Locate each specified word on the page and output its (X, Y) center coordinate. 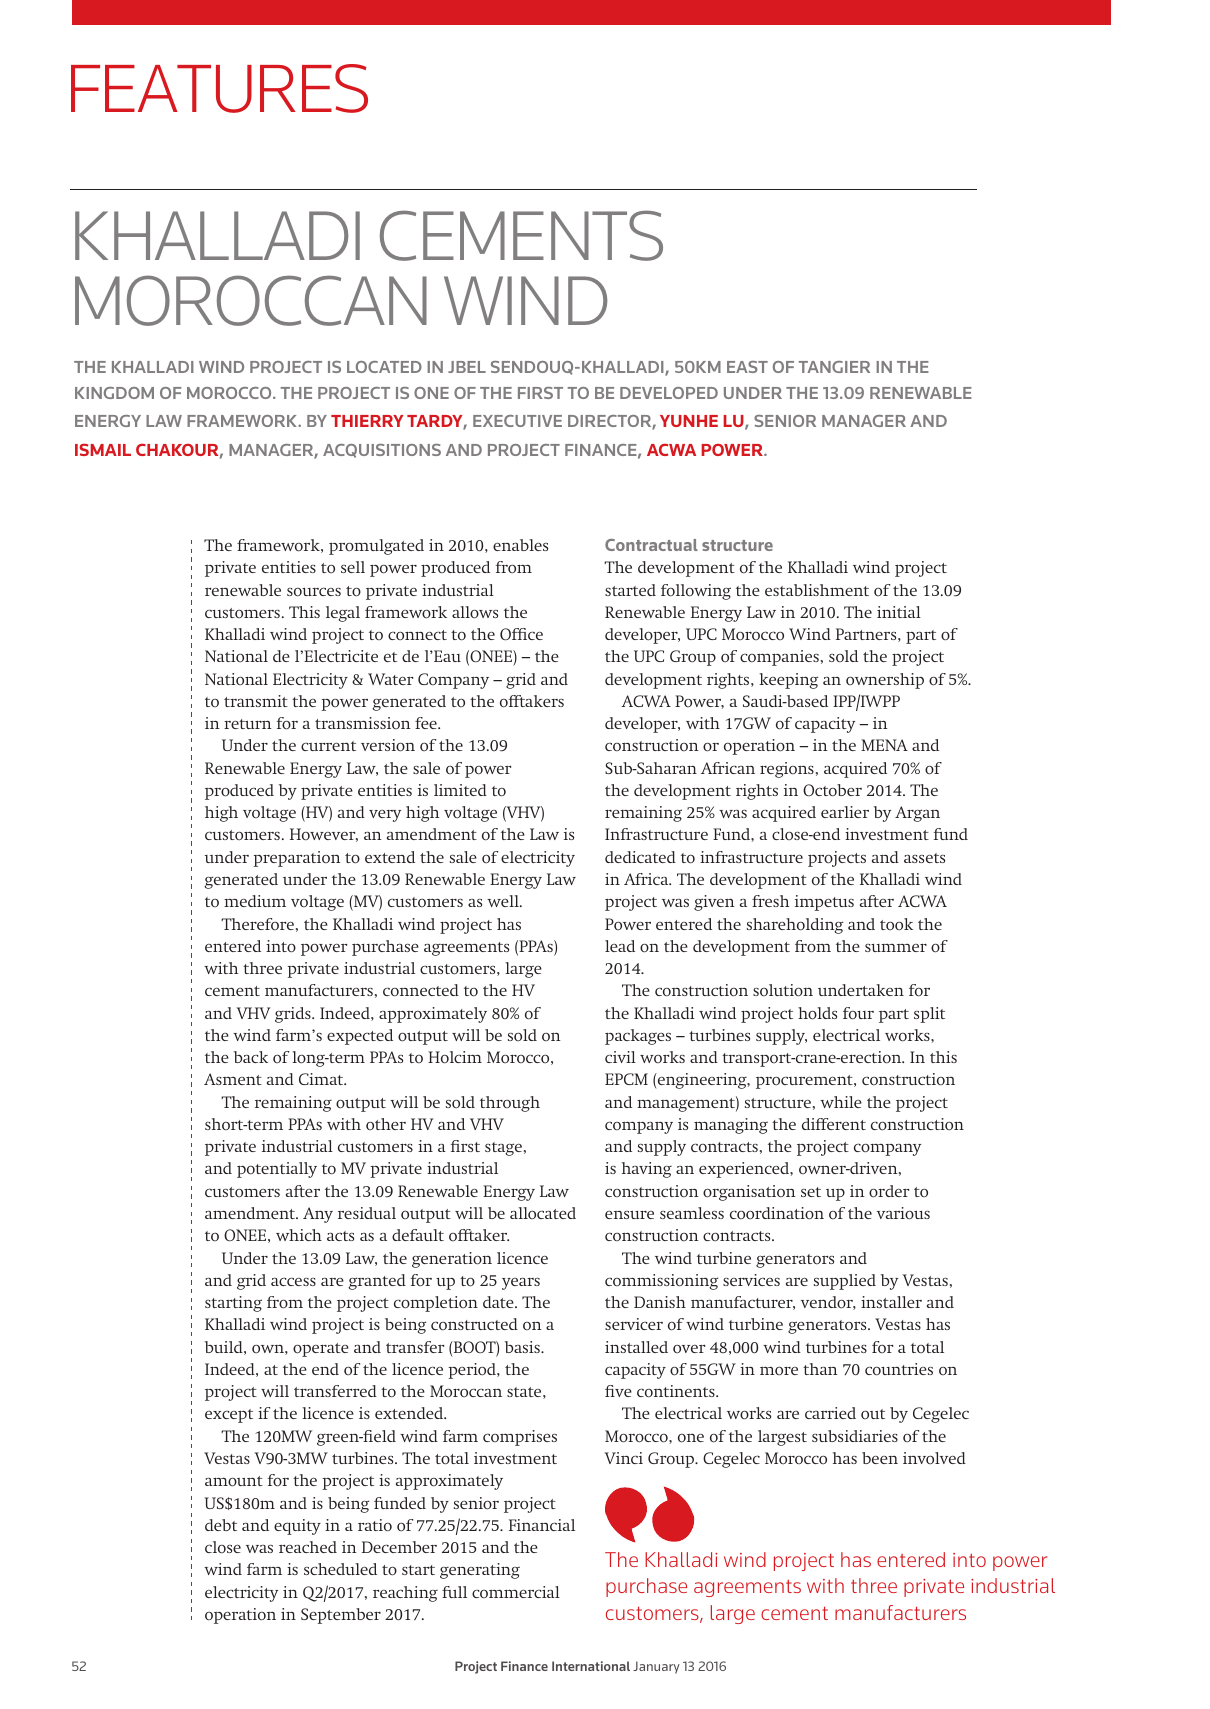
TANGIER (834, 367)
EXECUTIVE (517, 421)
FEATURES (219, 88)
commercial (516, 1592)
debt (221, 1525)
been (880, 1458)
